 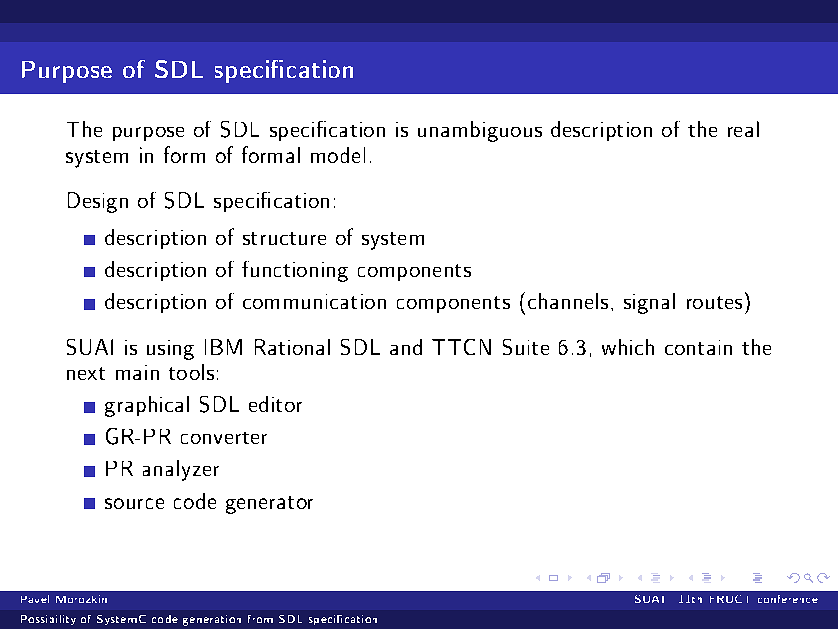 I want to click on main, so click(x=137, y=372).
